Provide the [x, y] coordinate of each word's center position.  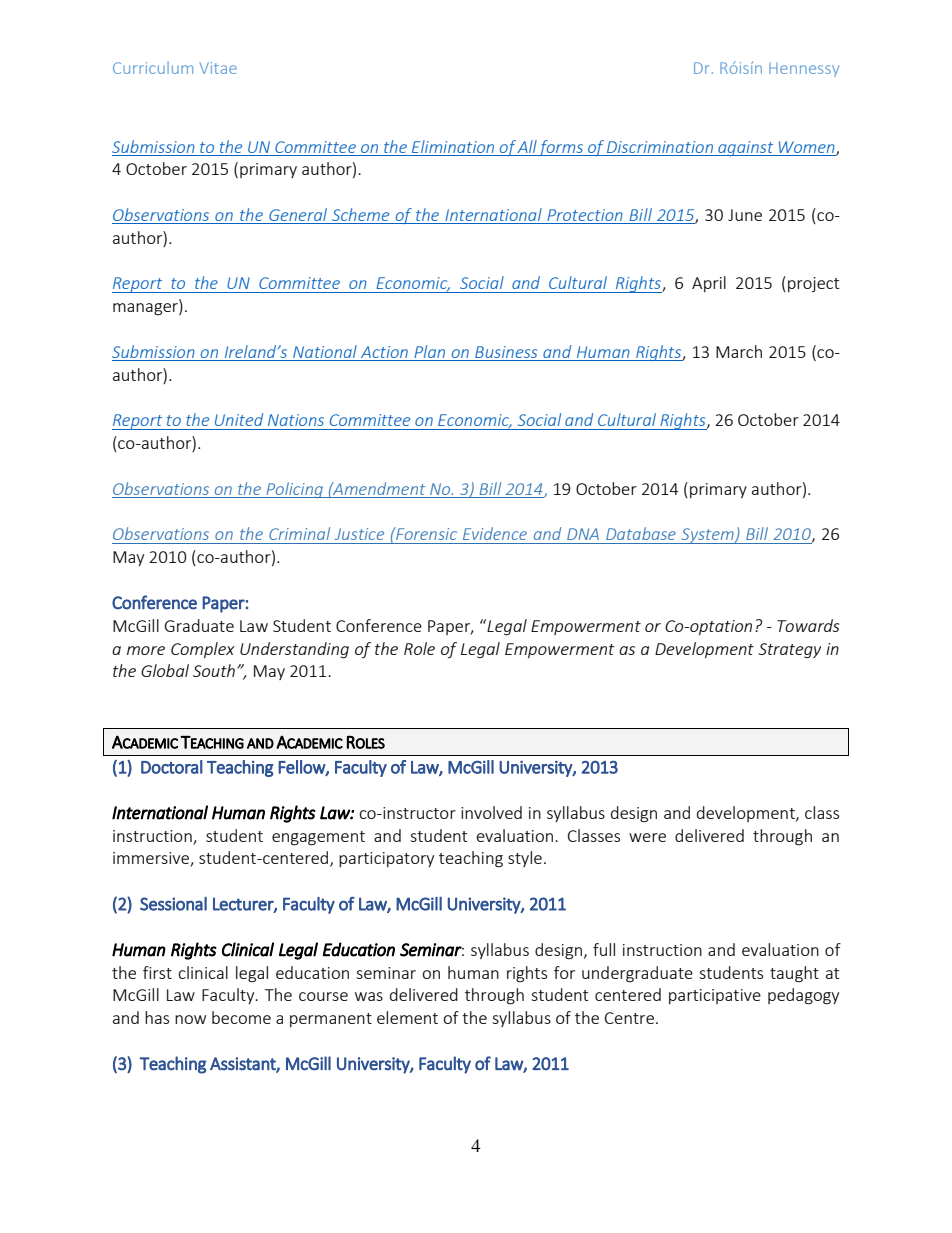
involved [491, 812]
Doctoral [172, 767]
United [239, 419]
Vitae [218, 68]
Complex [203, 650]
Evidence [495, 533]
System [707, 536]
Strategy [789, 650]
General [298, 216]
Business [506, 353]
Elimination [453, 146]
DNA [583, 534]
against [746, 148]
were [647, 837]
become [241, 1017]
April [709, 284]
